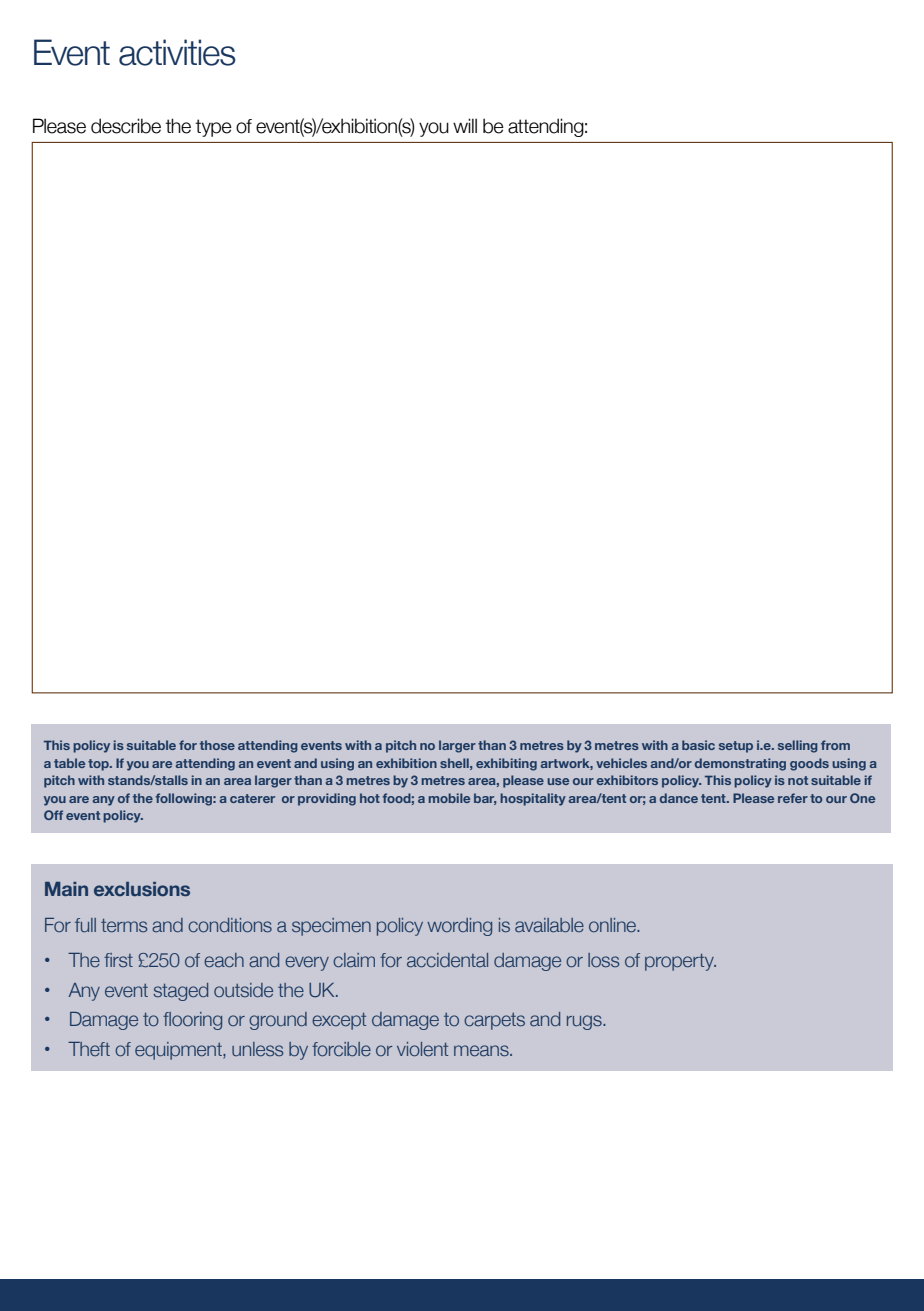 This screenshot has height=1311, width=924. I want to click on type, so click(213, 128).
